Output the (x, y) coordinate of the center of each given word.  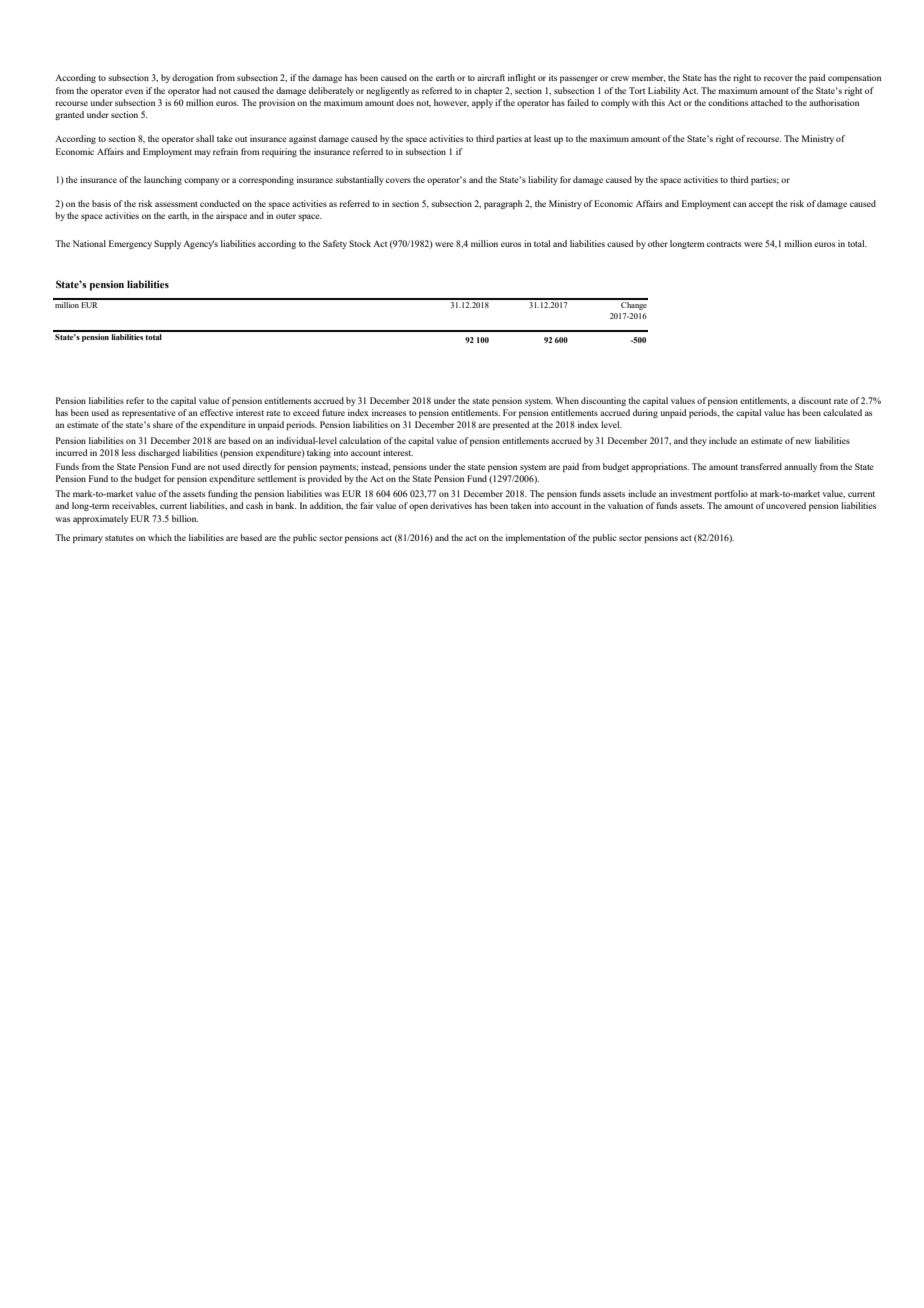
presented (511, 425)
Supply (167, 244)
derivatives (451, 505)
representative (149, 413)
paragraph (503, 204)
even (134, 91)
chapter (488, 91)
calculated (842, 412)
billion (185, 518)
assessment (176, 204)
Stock (360, 243)
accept (761, 205)
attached (767, 102)
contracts (724, 244)
